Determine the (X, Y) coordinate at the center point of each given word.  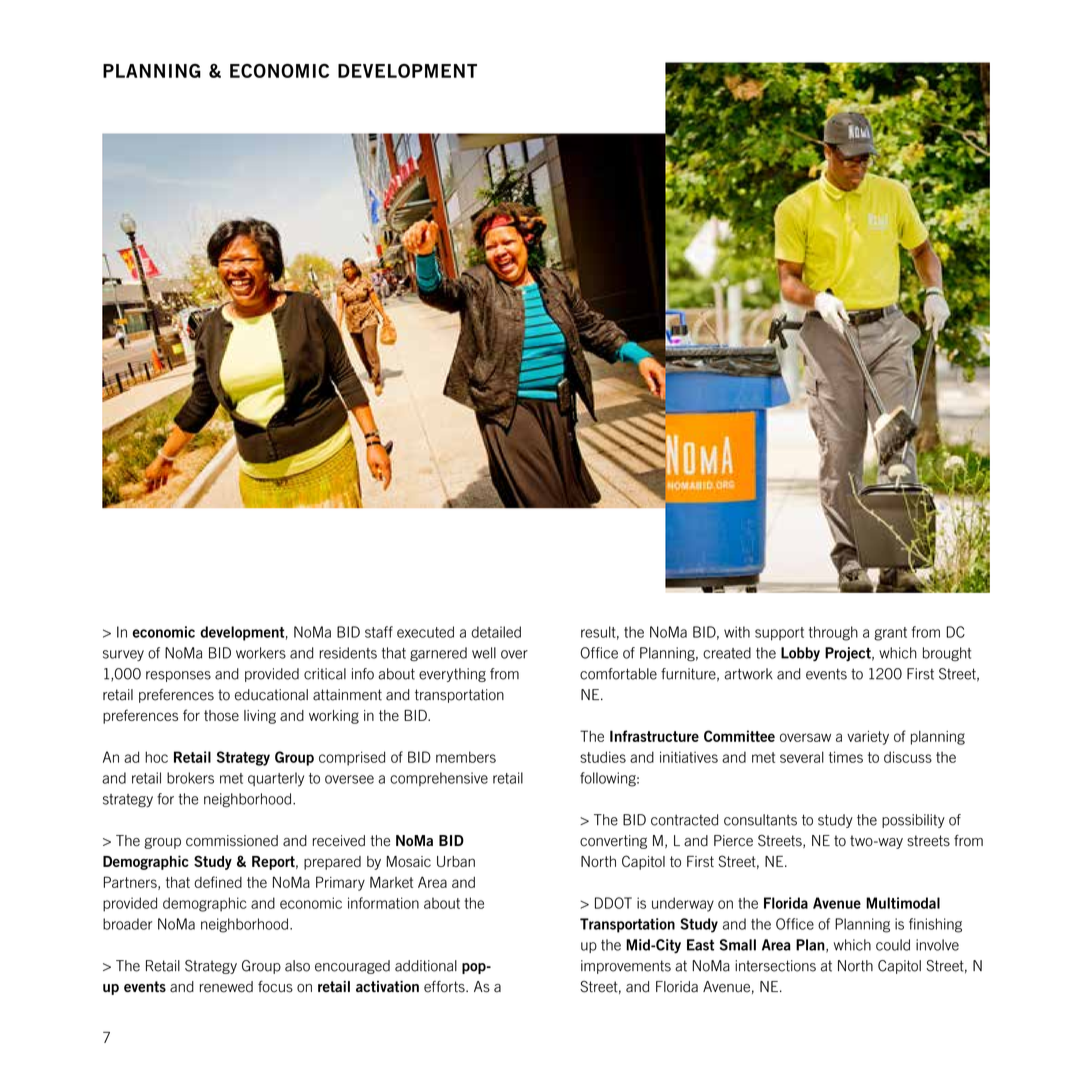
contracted (684, 820)
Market (391, 882)
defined (218, 882)
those (221, 715)
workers (261, 653)
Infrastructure (654, 736)
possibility (913, 821)
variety (868, 738)
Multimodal (903, 903)
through (833, 633)
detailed (496, 632)
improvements (626, 967)
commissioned (232, 841)
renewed (226, 987)
